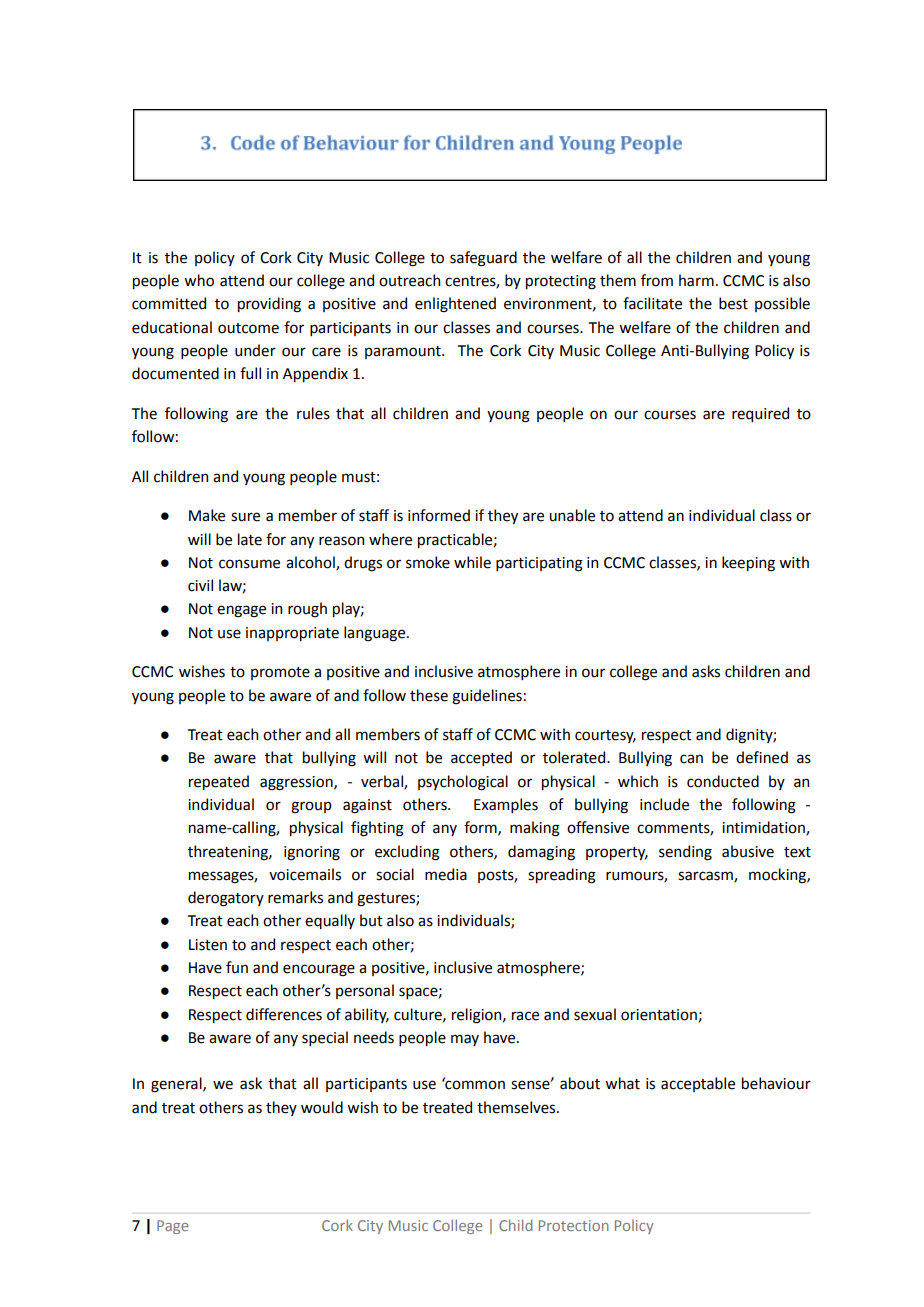  Describe the element at coordinates (698, 1084) in the document. I see `acceptable` at that location.
